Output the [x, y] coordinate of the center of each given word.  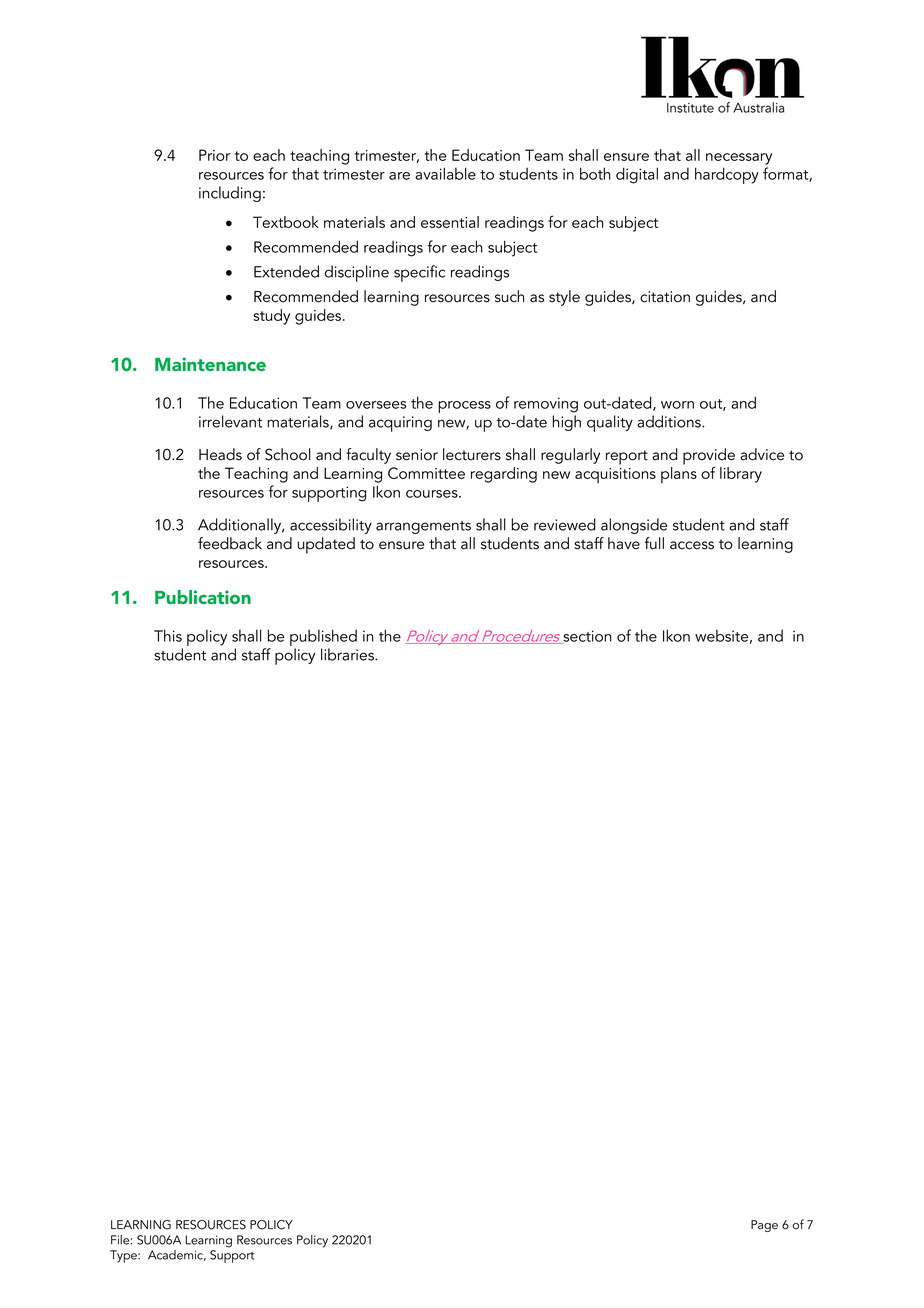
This [168, 635]
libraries [348, 654]
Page [764, 1226]
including [230, 194]
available [445, 173]
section [586, 637]
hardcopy [727, 175]
